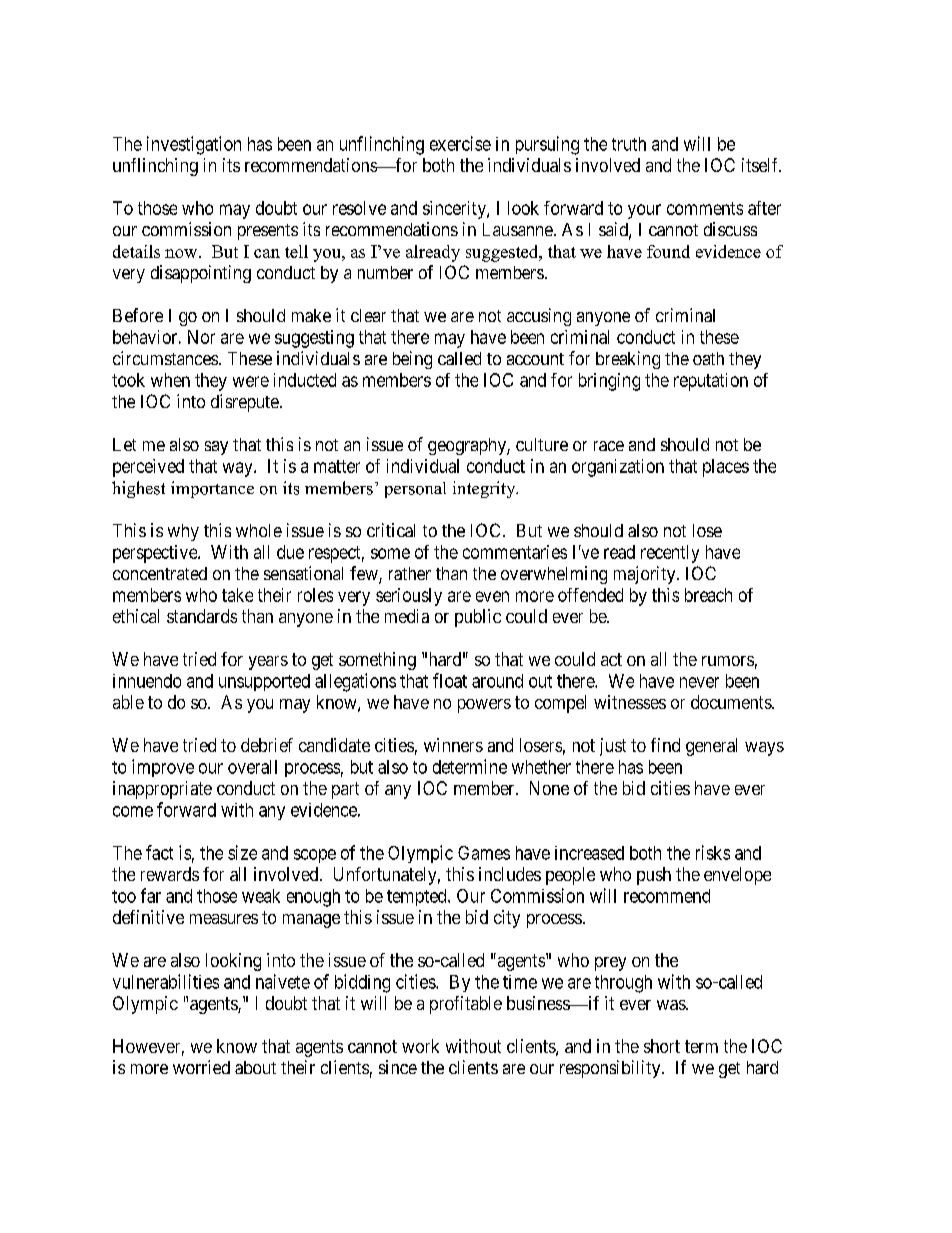 The width and height of the document is (952, 1233). I want to click on comments, so click(705, 208).
